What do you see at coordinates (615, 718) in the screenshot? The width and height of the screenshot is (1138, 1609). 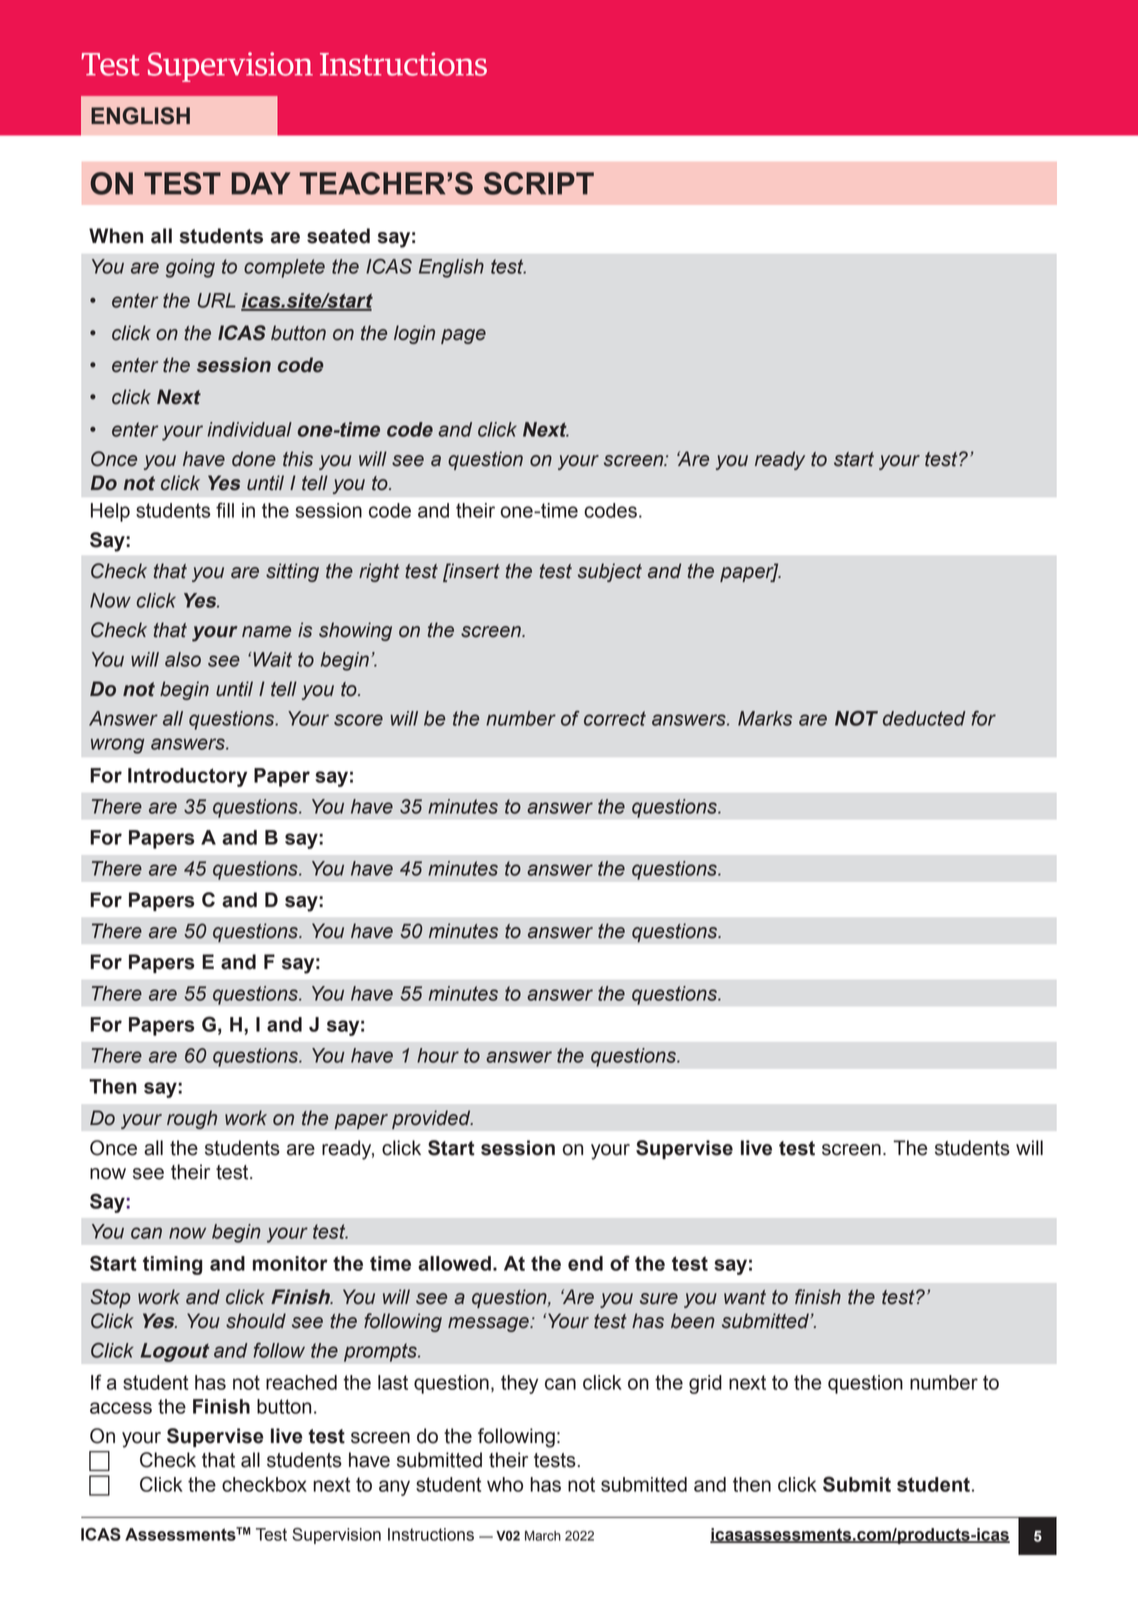 I see `correct` at bounding box center [615, 718].
